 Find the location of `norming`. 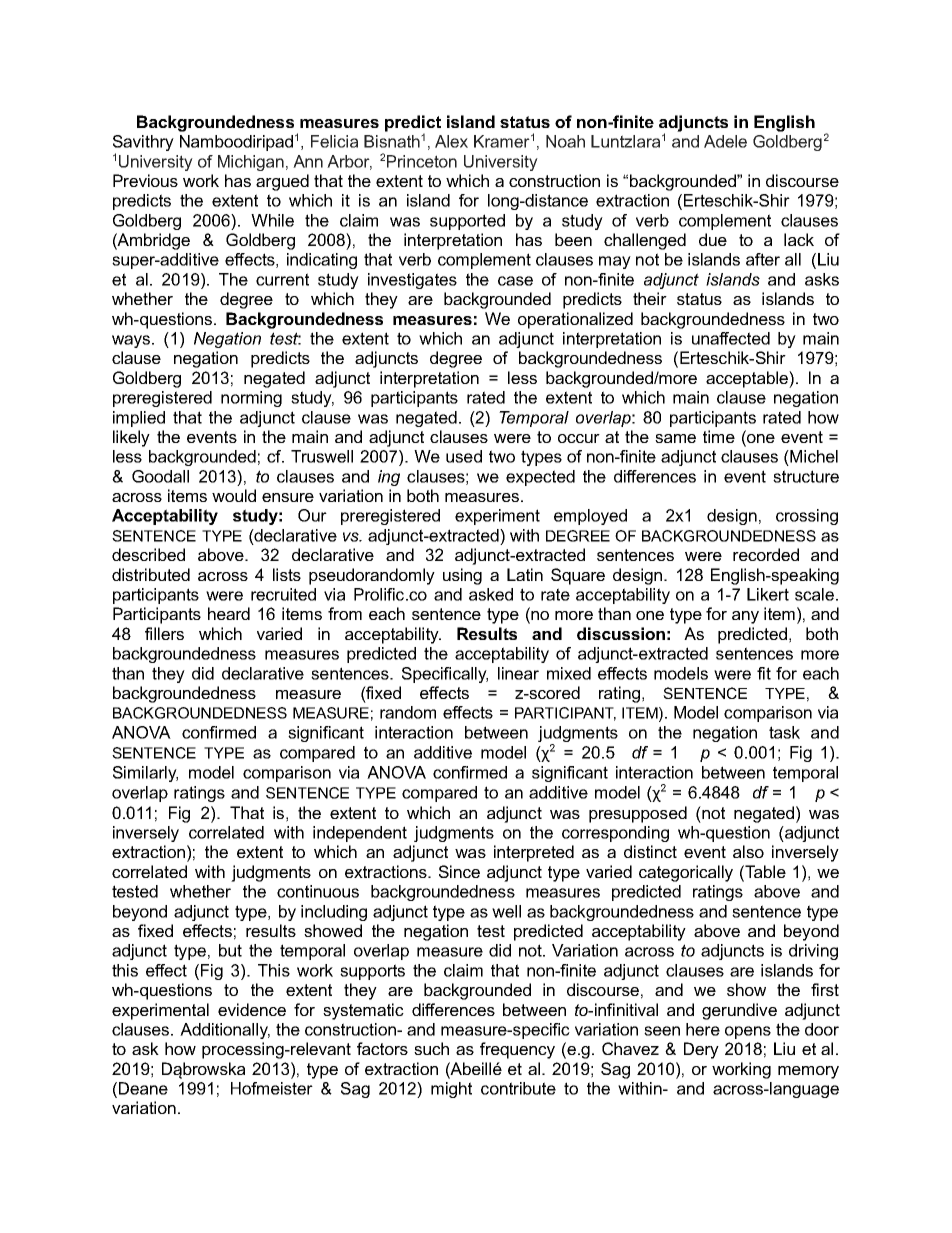

norming is located at coordinates (251, 399).
